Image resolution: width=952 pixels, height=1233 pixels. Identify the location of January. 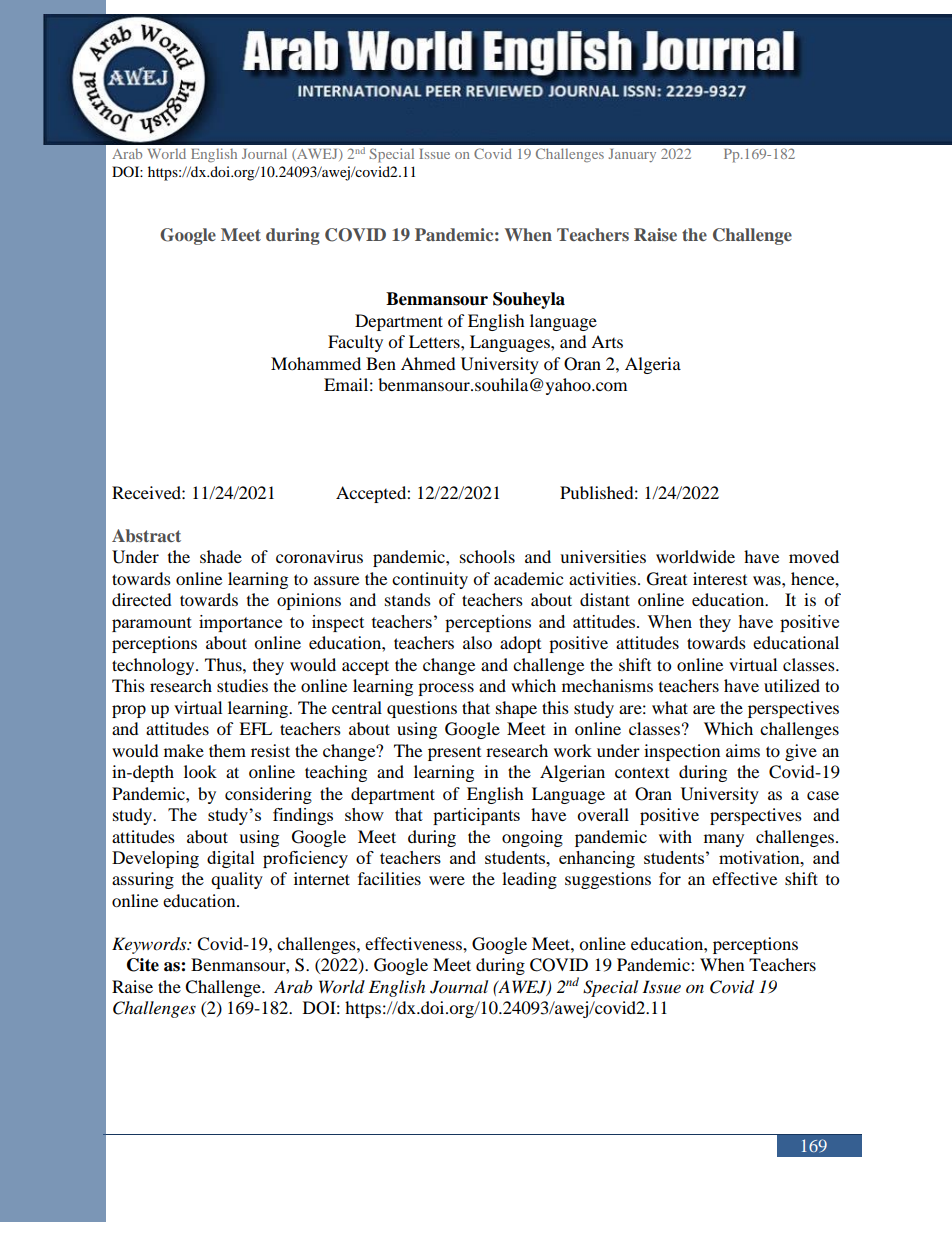
(632, 155).
